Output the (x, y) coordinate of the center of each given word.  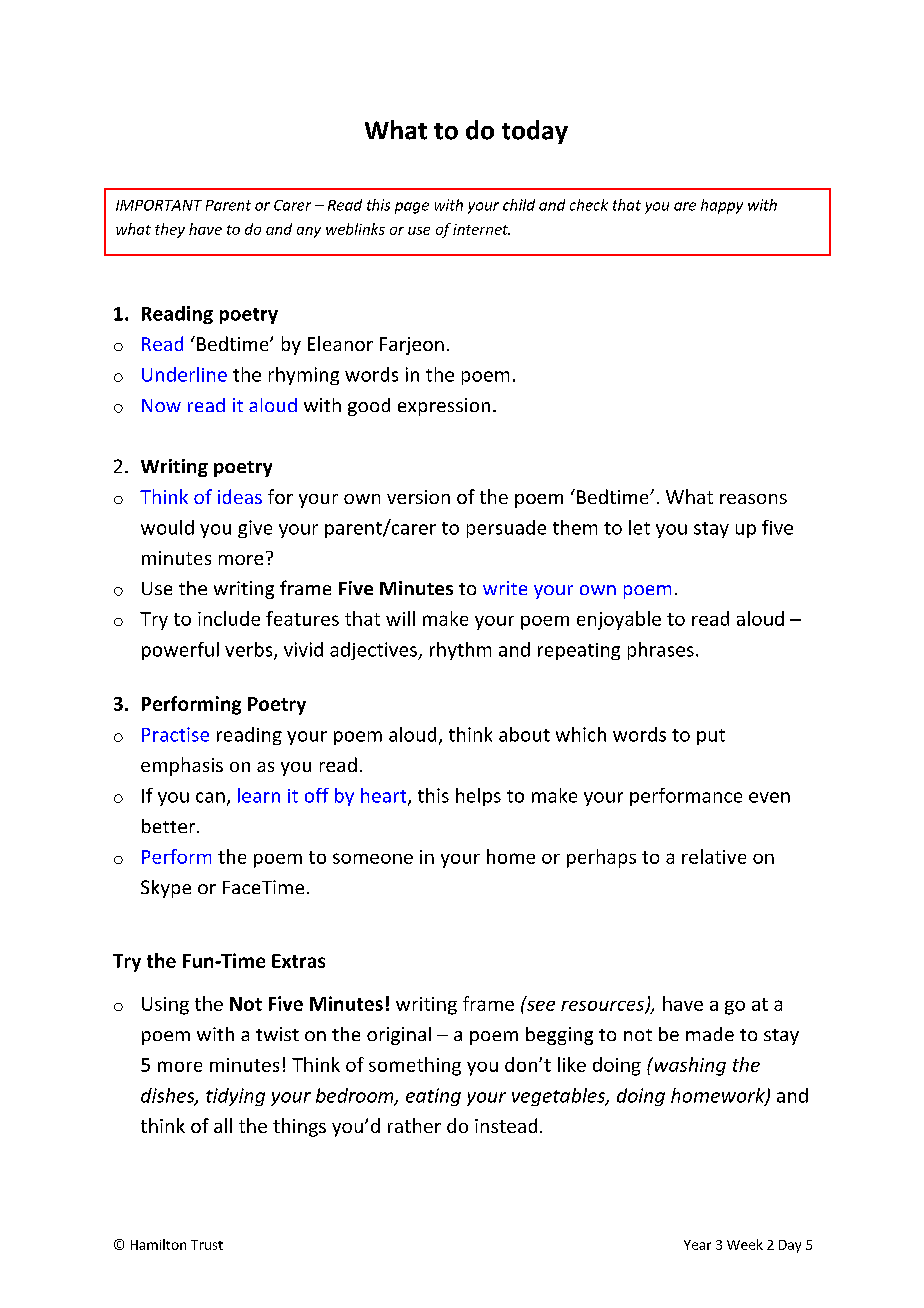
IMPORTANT (159, 205)
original (399, 1036)
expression (444, 407)
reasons (753, 499)
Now (161, 405)
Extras (298, 961)
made (710, 1034)
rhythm (460, 651)
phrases (661, 651)
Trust (207, 1245)
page (412, 208)
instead (506, 1125)
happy (722, 206)
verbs (250, 650)
